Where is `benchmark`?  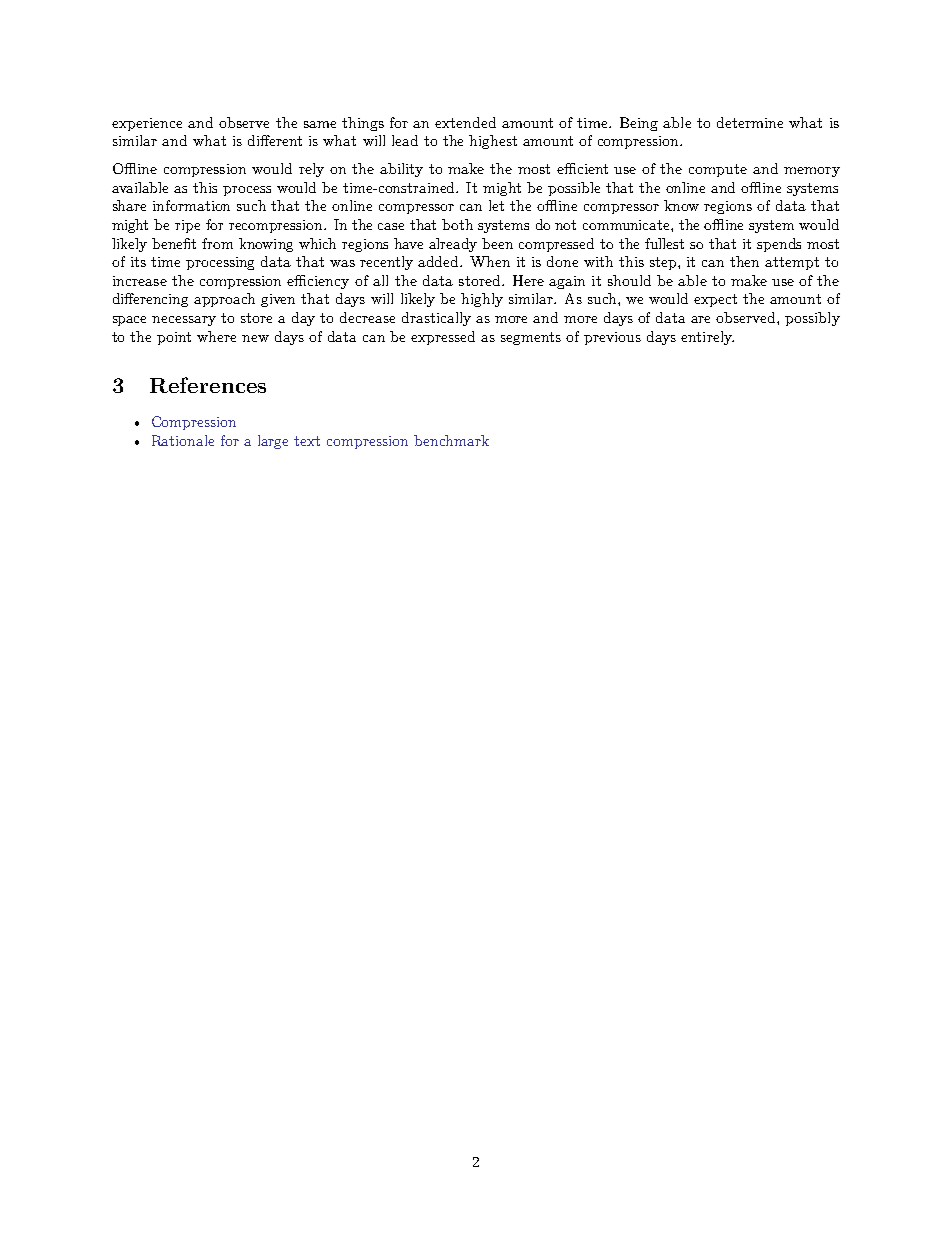
benchmark is located at coordinates (451, 440).
